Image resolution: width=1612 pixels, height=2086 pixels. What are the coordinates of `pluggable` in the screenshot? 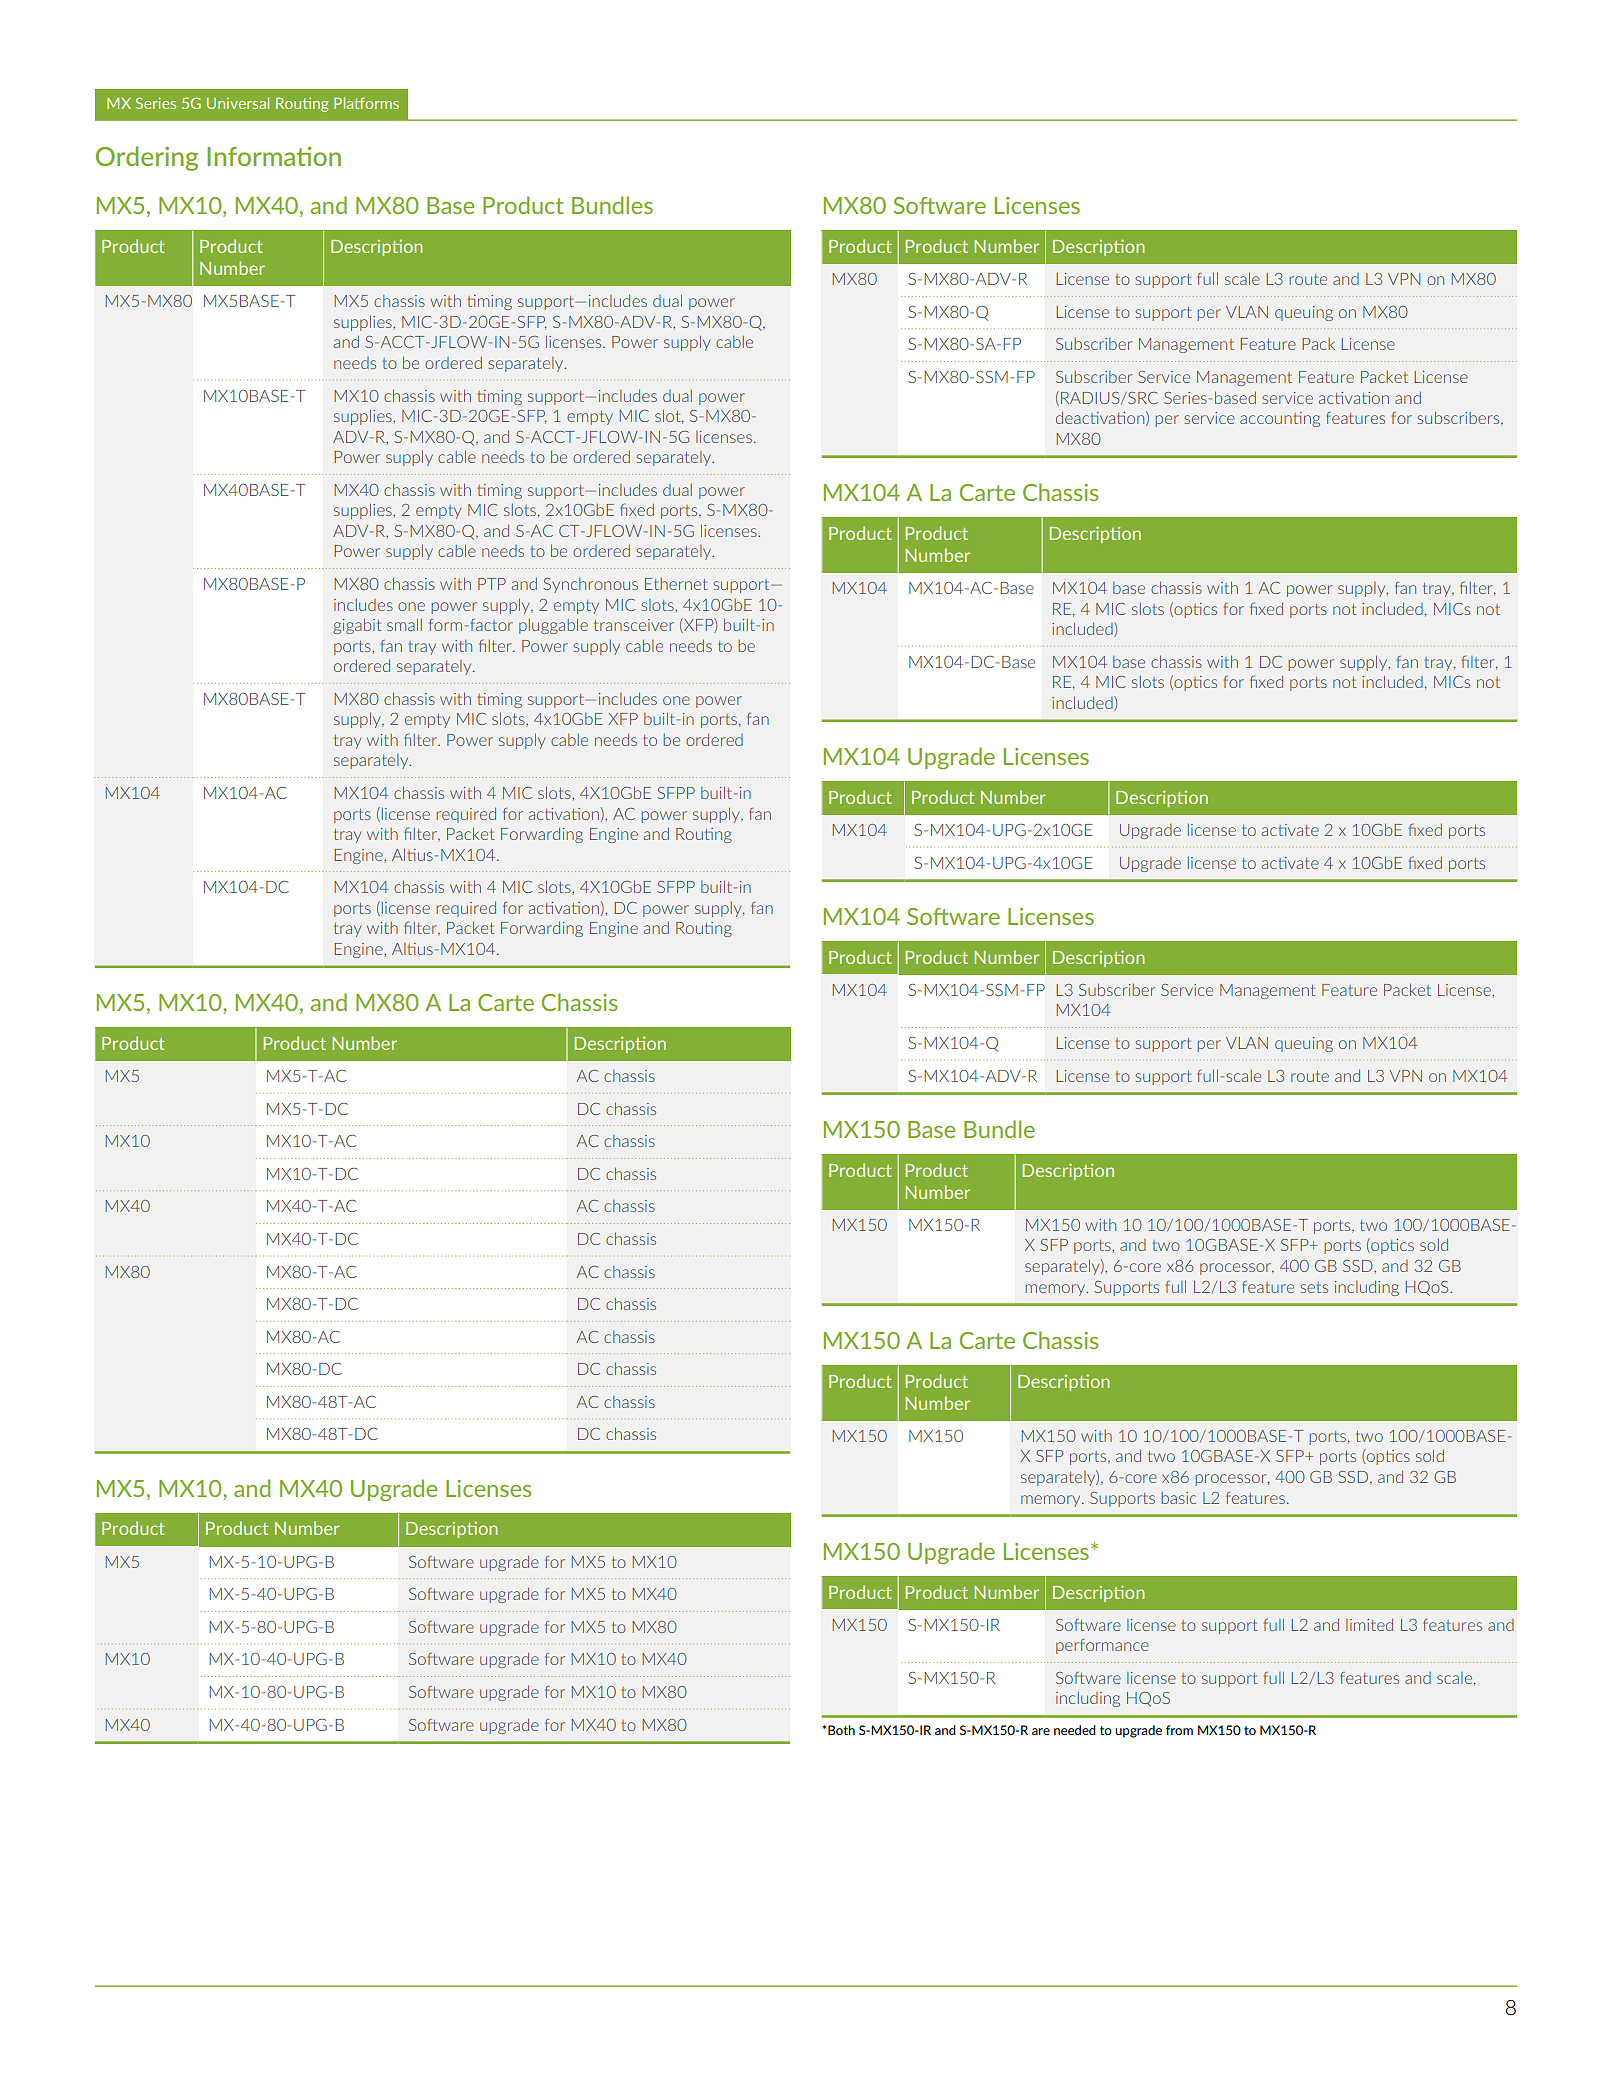 It's located at (553, 626).
